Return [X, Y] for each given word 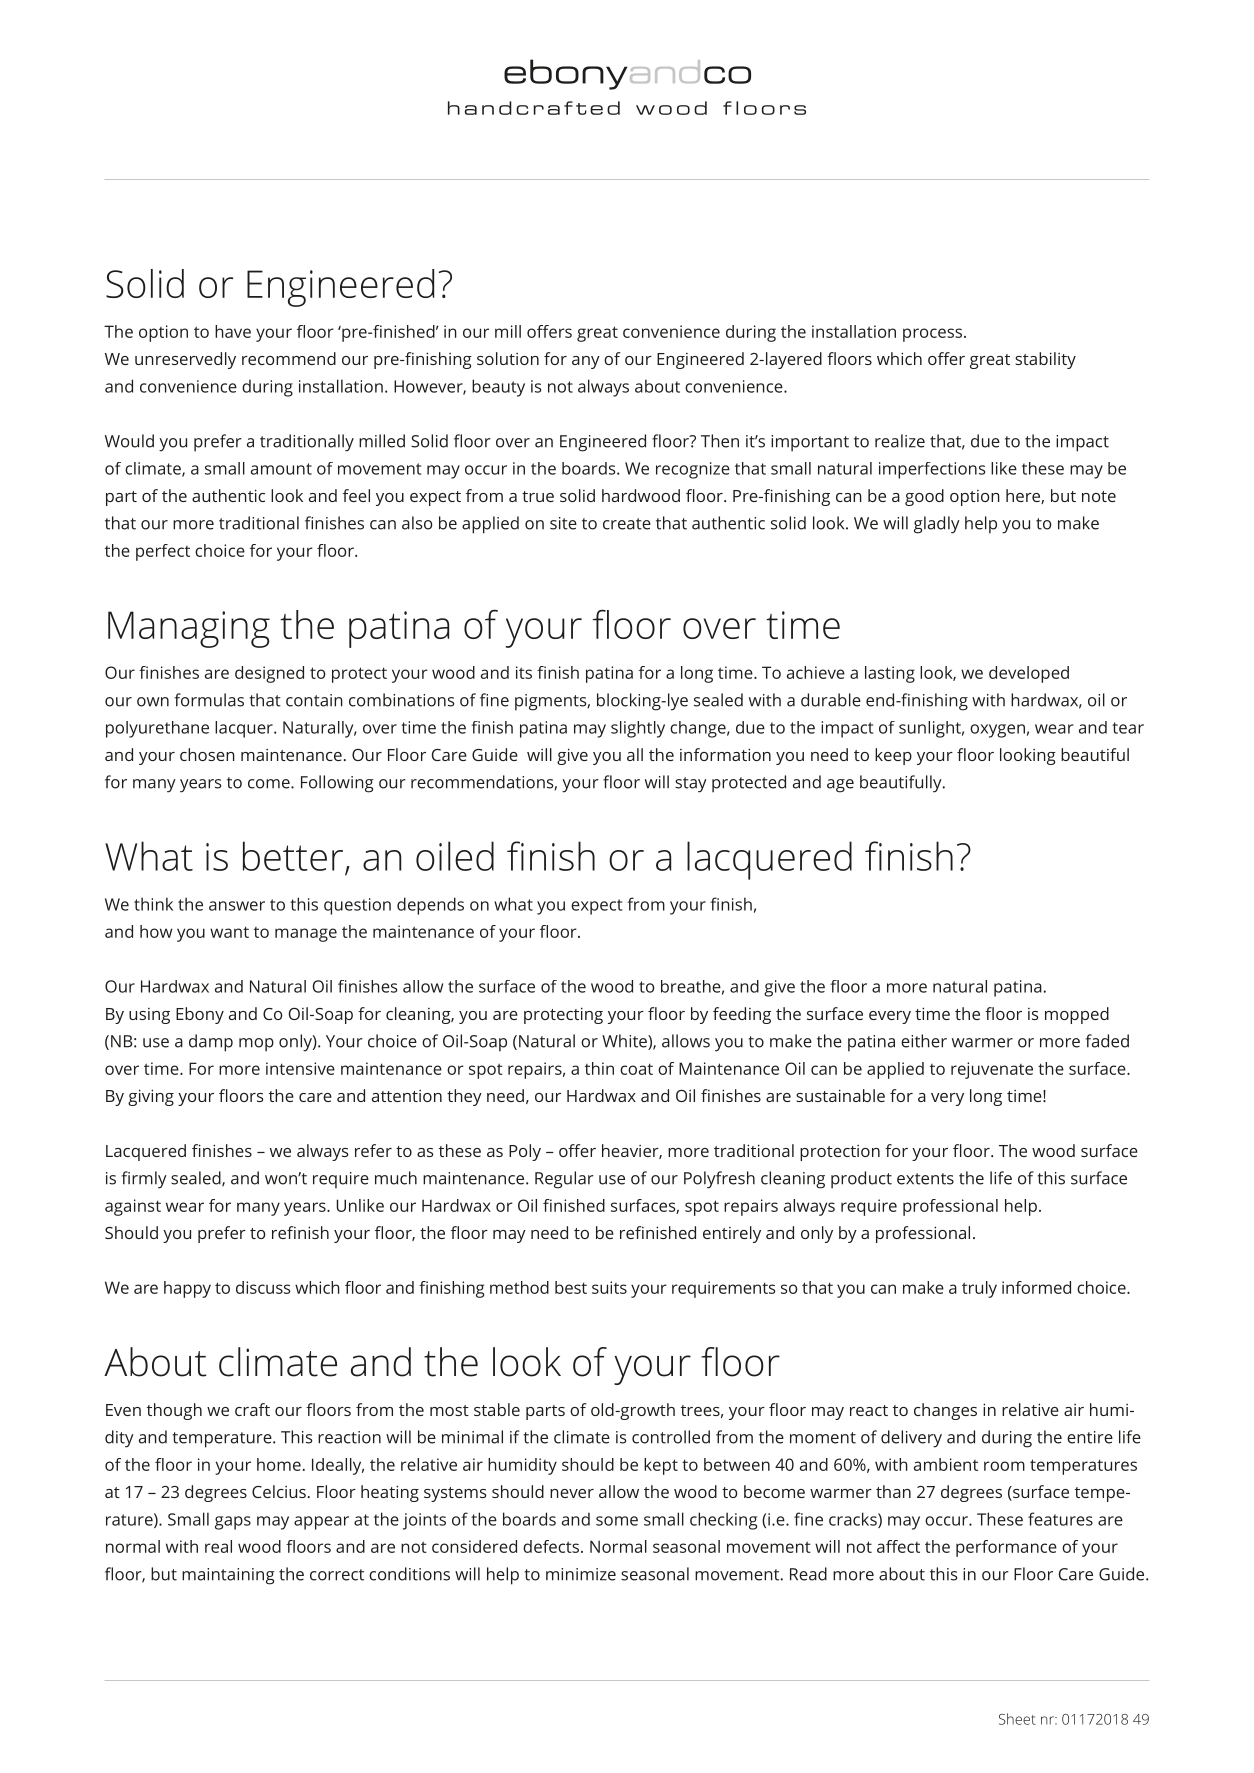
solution [508, 358]
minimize [581, 1574]
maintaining [228, 1576]
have [233, 331]
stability [1045, 360]
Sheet [1017, 1719]
